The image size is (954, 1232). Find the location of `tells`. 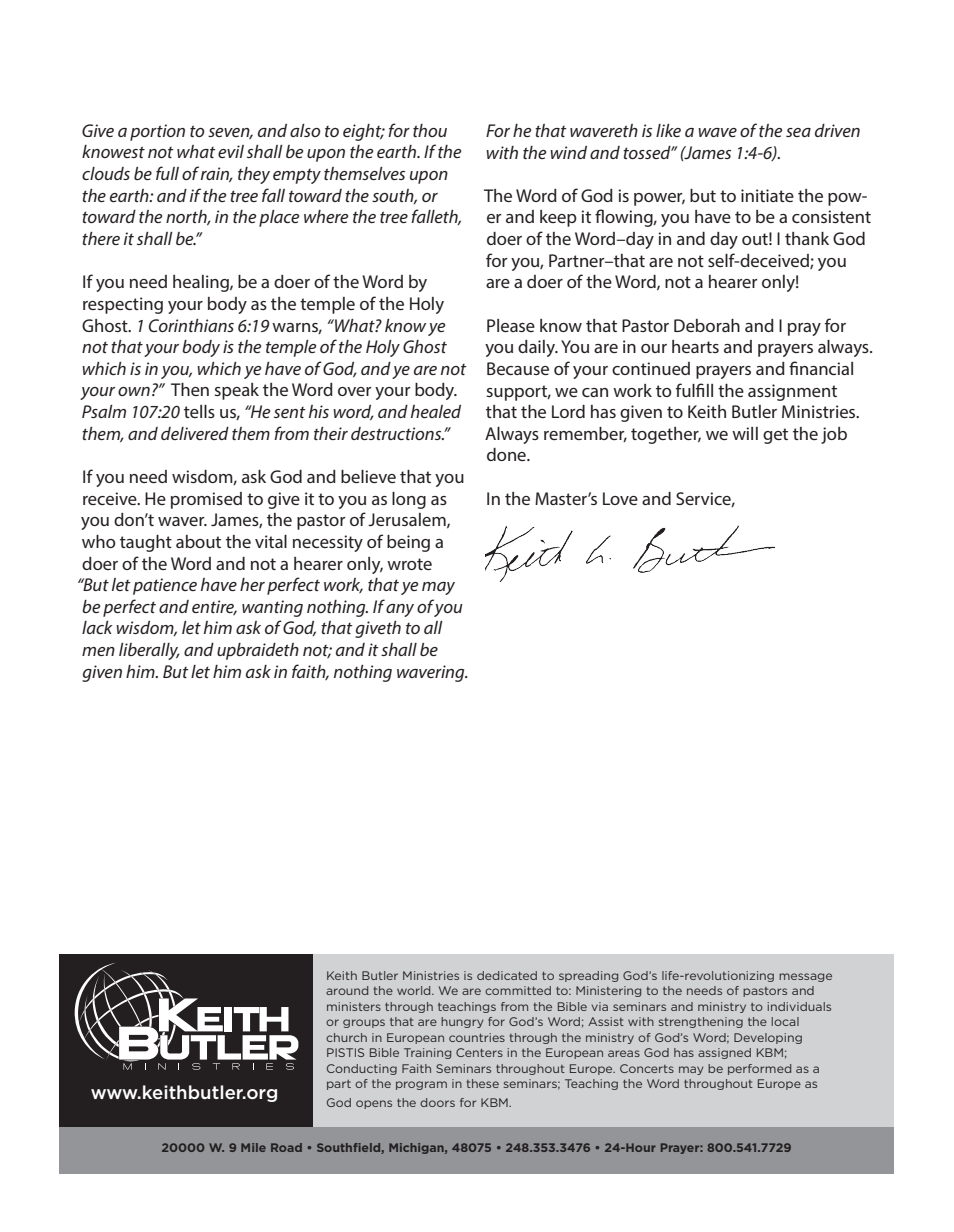

tells is located at coordinates (199, 411).
